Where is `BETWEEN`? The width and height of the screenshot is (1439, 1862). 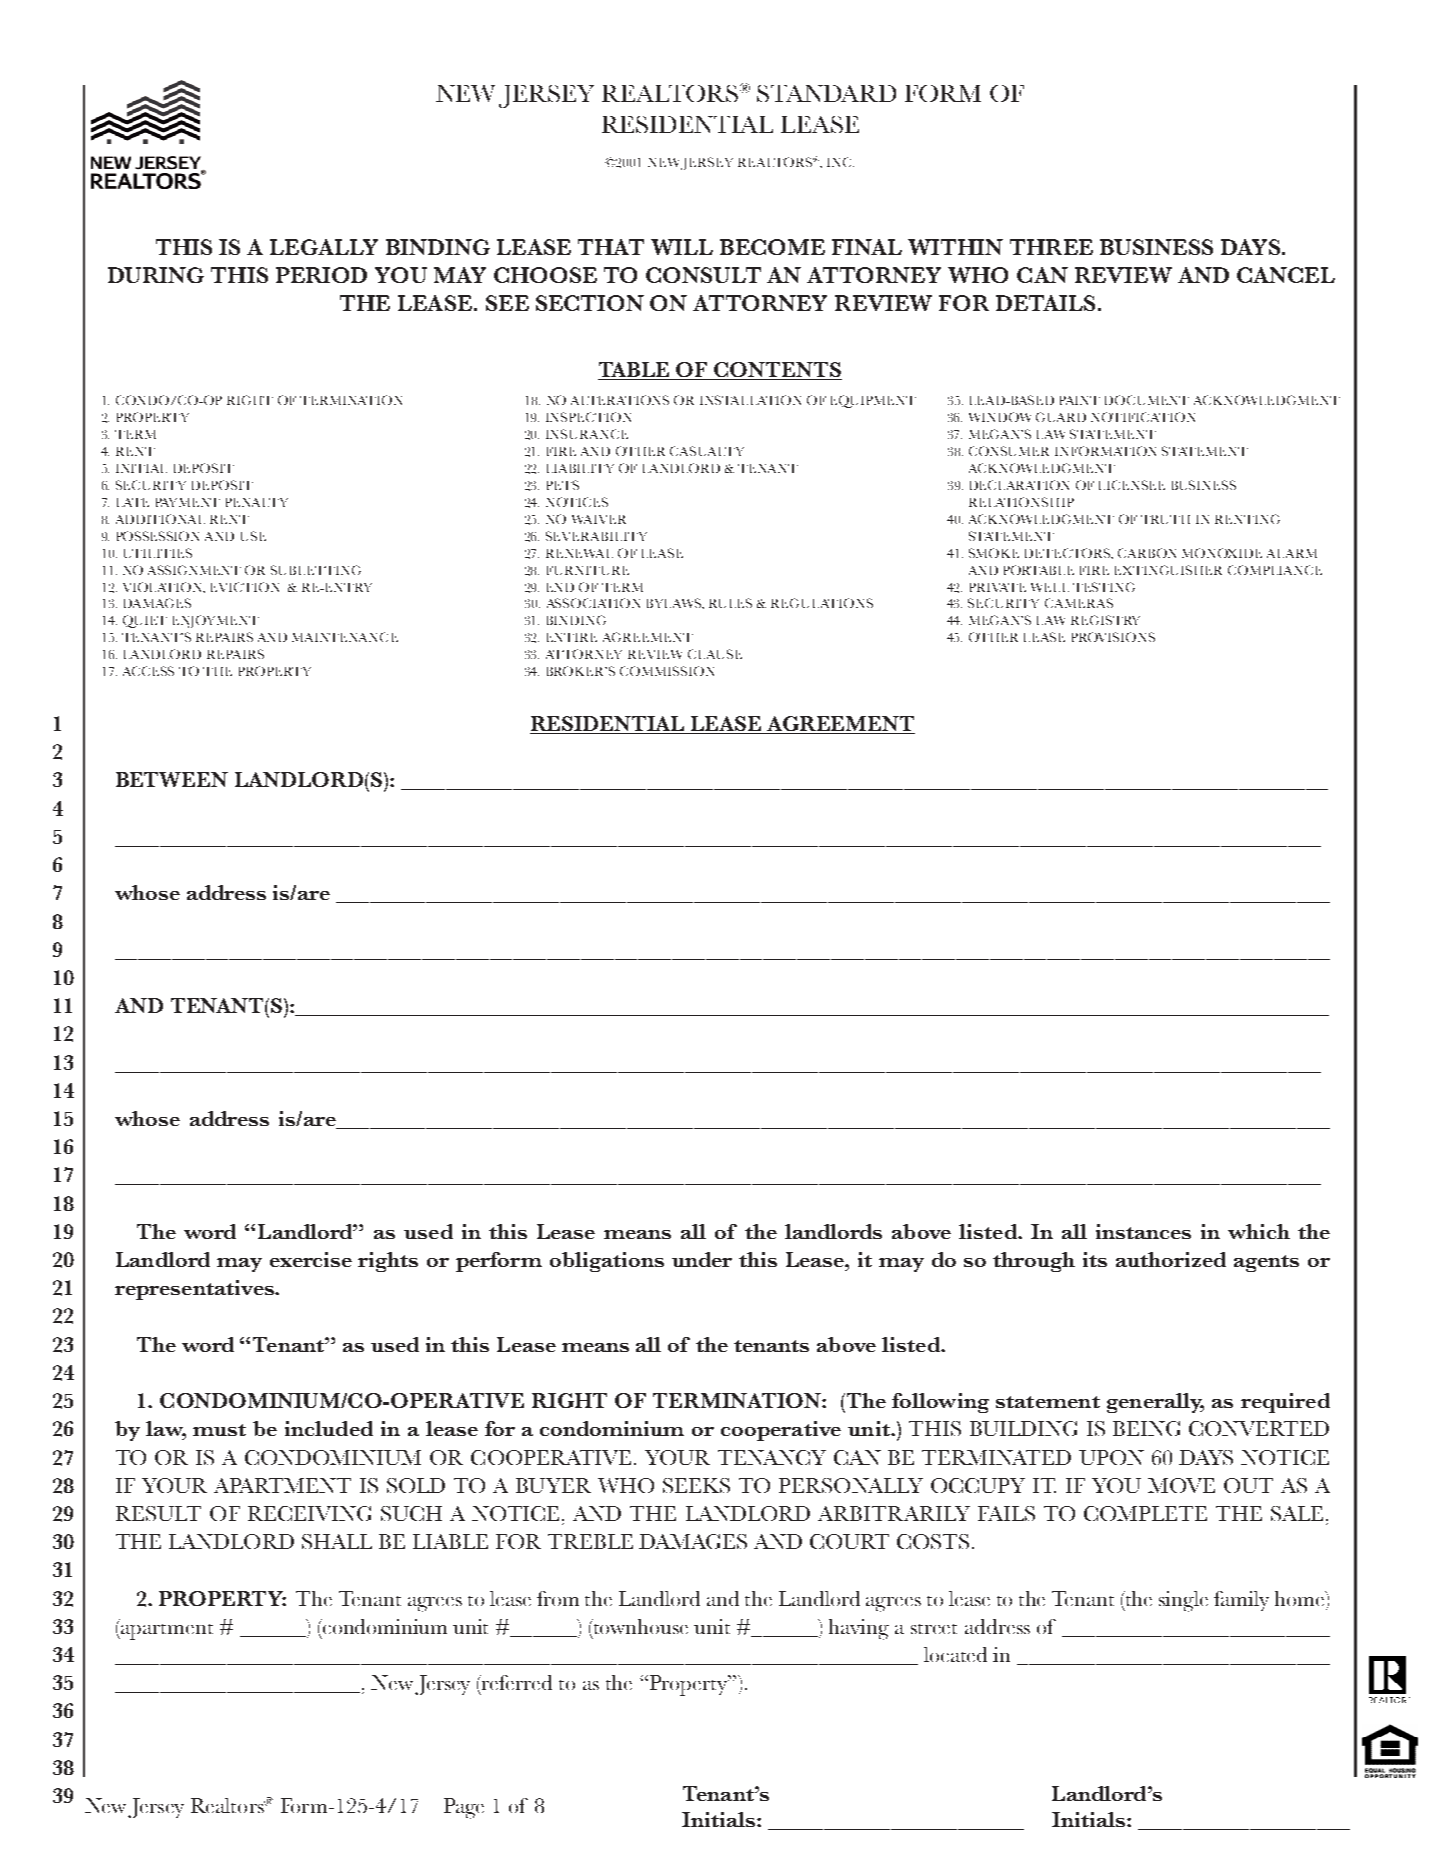 BETWEEN is located at coordinates (172, 779).
